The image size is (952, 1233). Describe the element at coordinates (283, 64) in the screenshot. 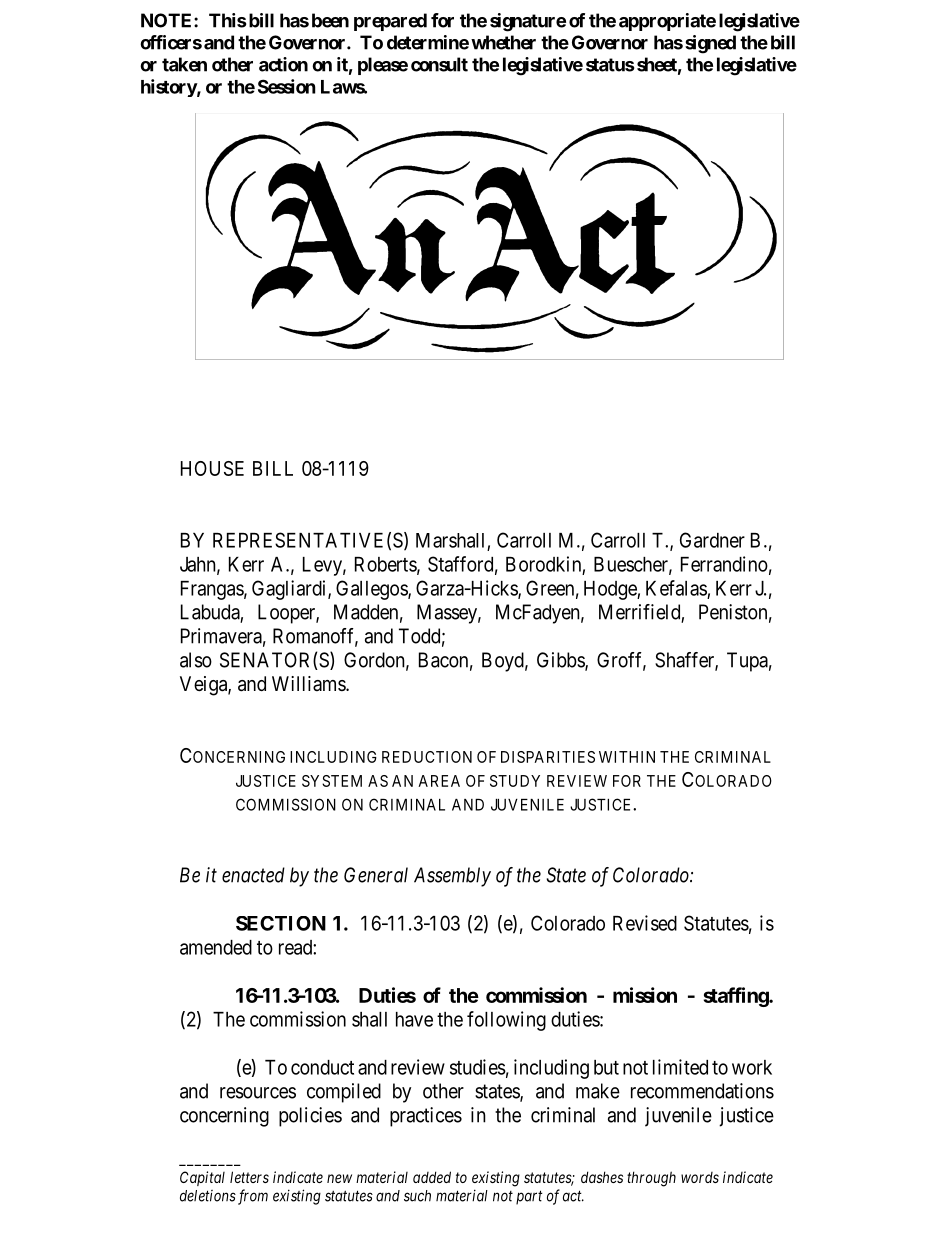

I see `action` at that location.
